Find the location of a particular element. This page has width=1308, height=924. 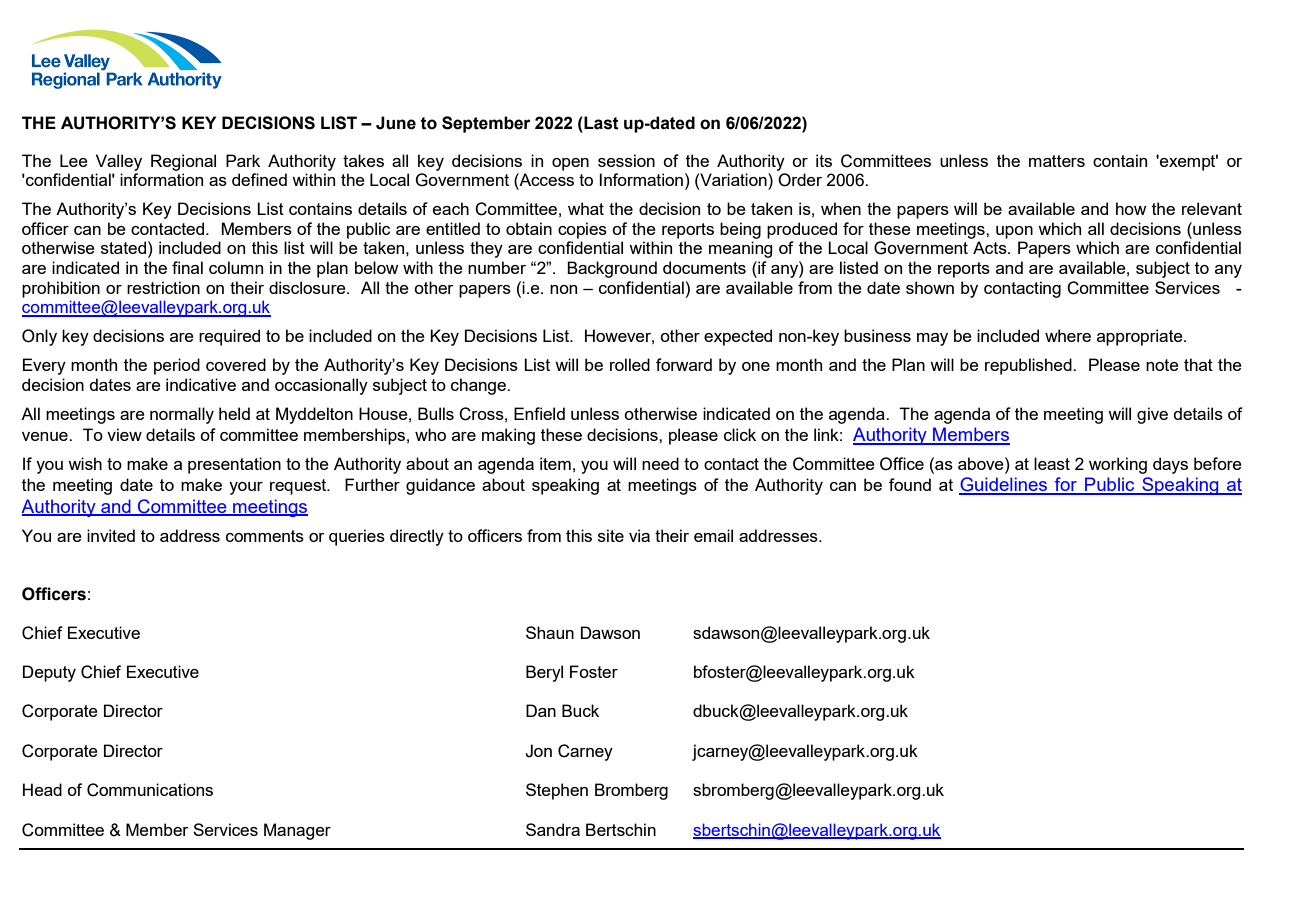

need is located at coordinates (660, 463).
